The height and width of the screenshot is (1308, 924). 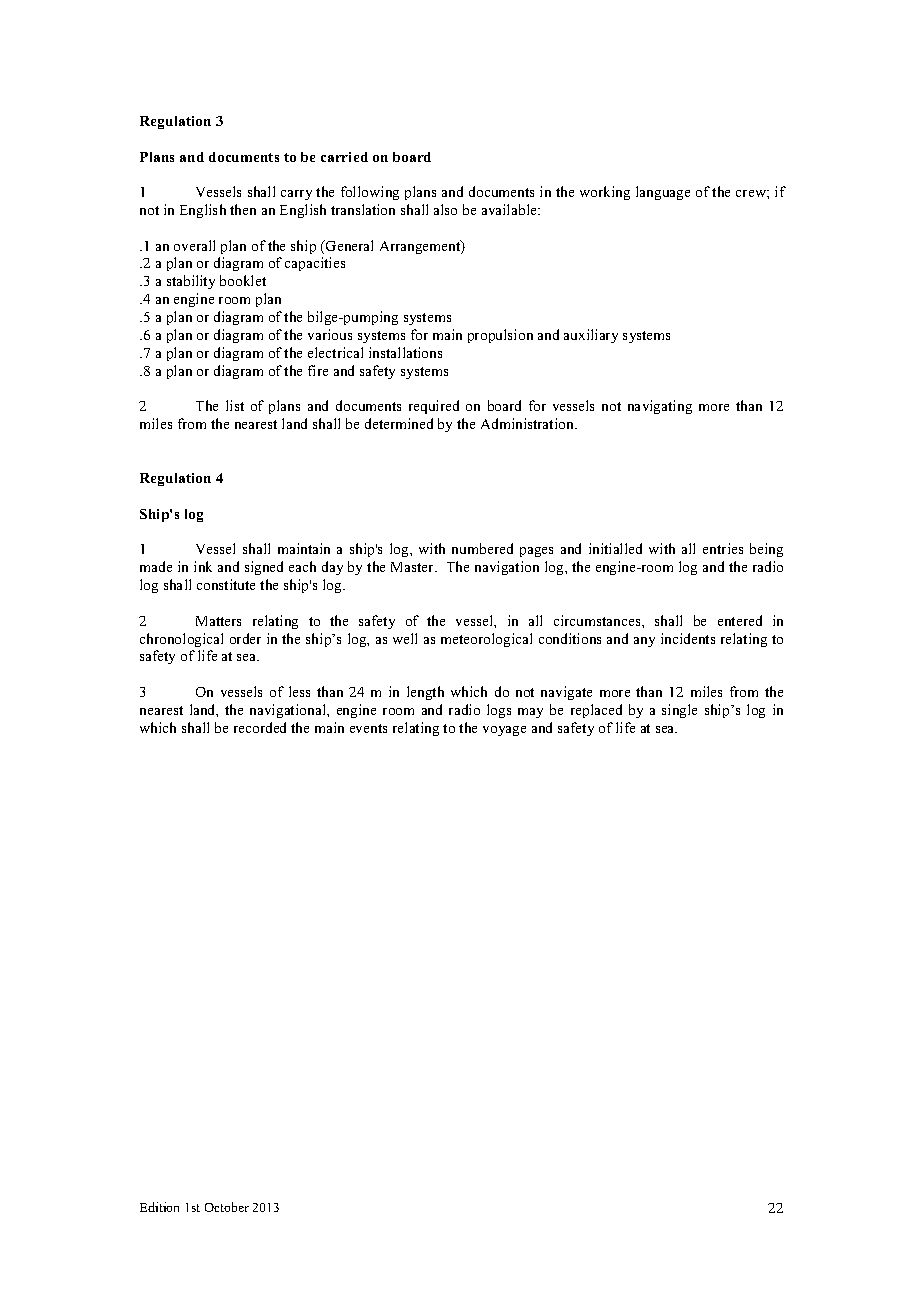 What do you see at coordinates (434, 407) in the screenshot?
I see `required` at bounding box center [434, 407].
